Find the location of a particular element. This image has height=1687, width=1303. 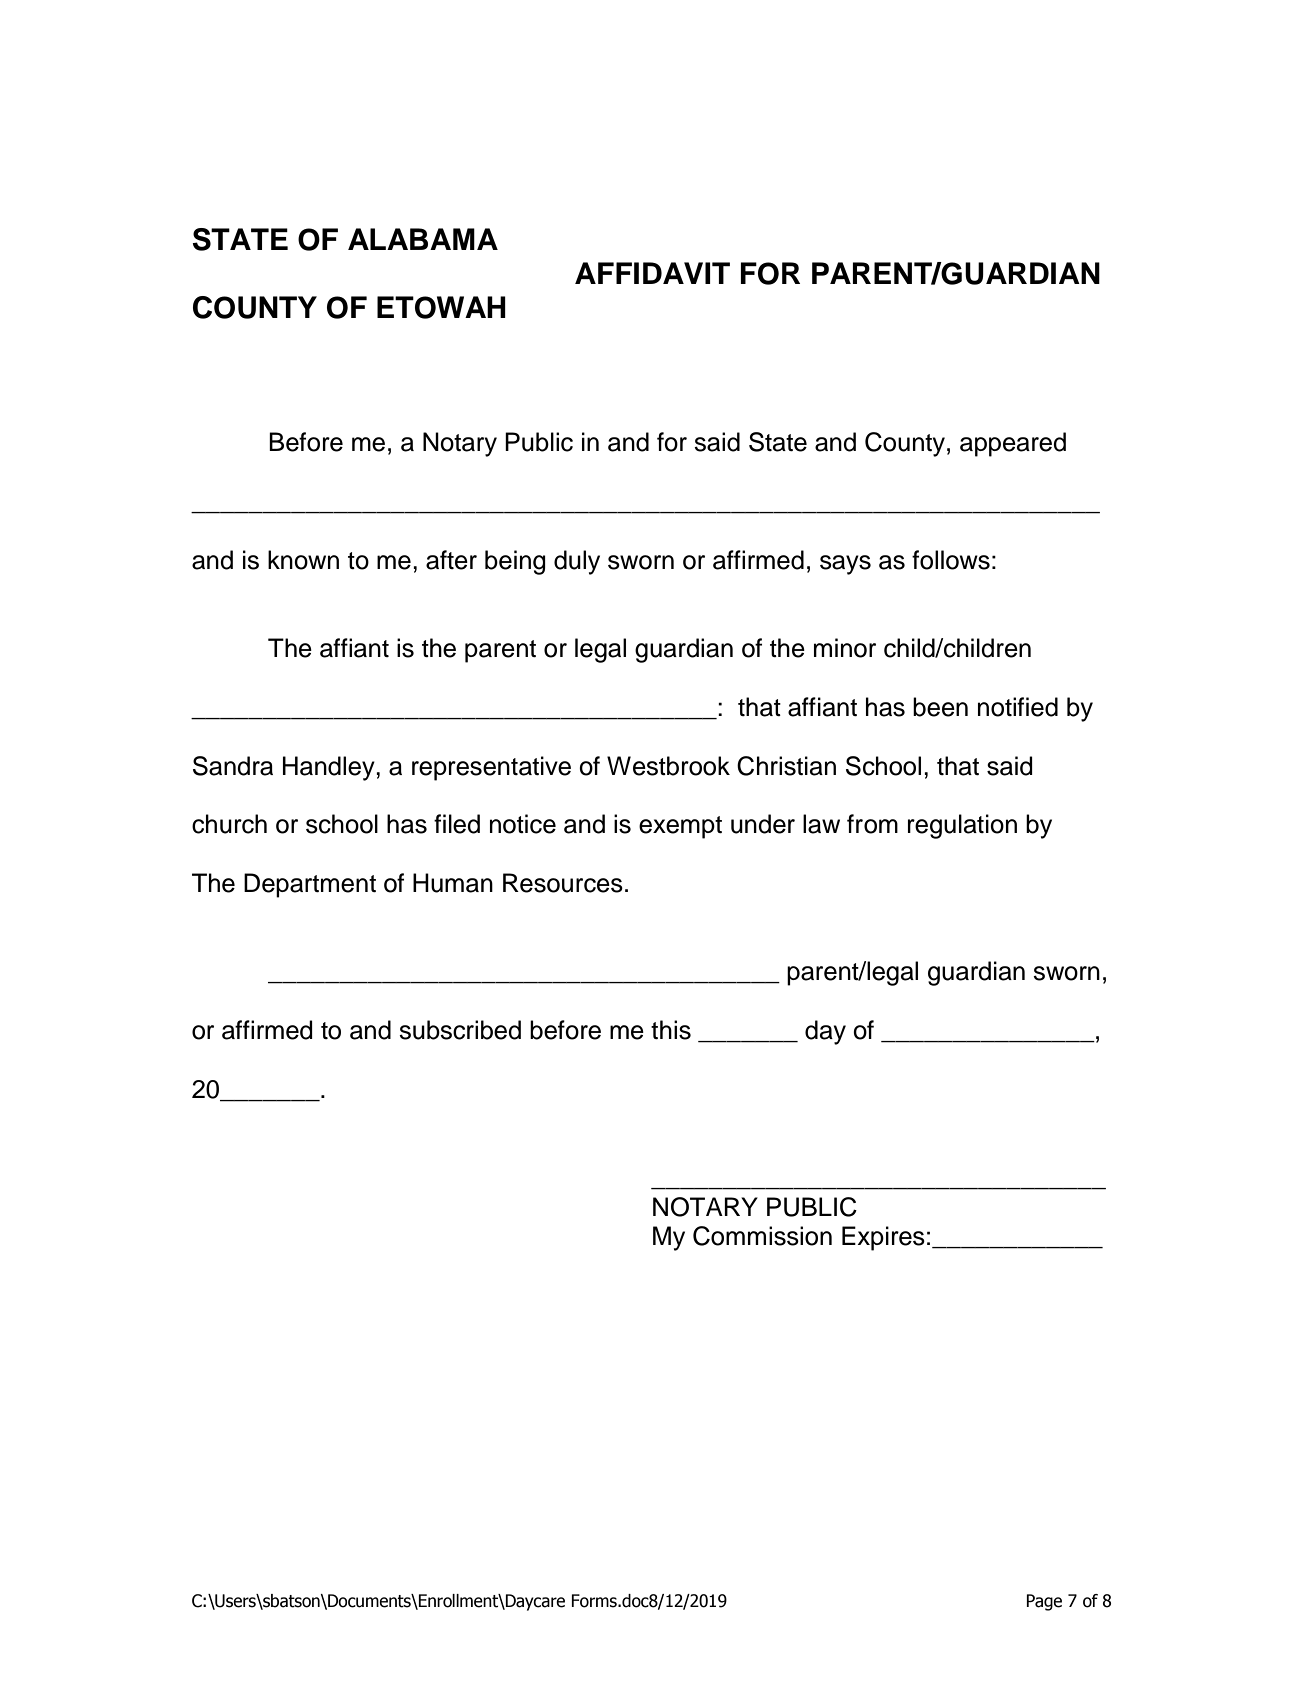

Commission is located at coordinates (762, 1236).
